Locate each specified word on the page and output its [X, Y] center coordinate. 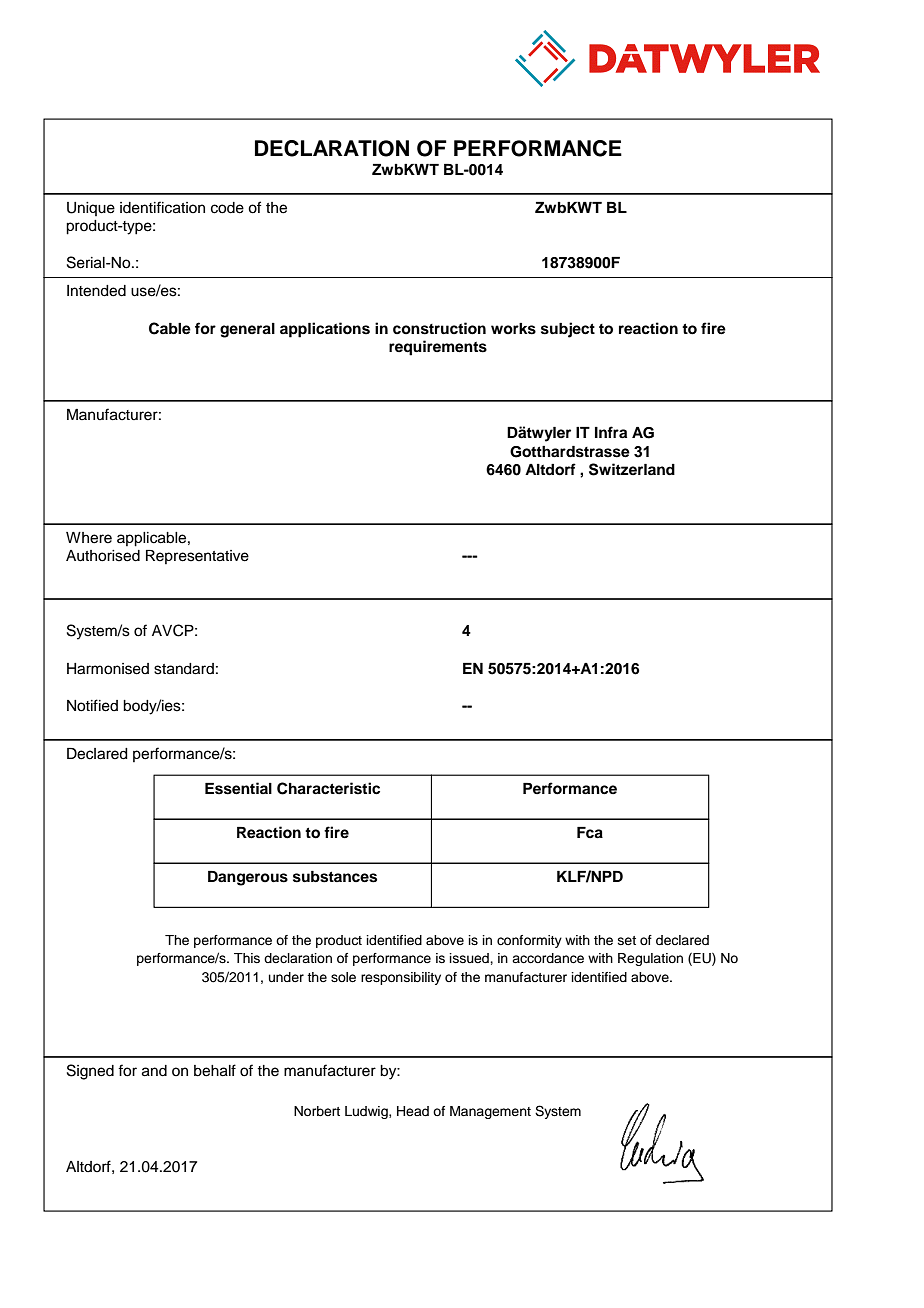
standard [184, 669]
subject [568, 330]
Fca [590, 833]
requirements [438, 348]
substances [335, 877]
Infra [611, 432]
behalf [215, 1070]
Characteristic [328, 788]
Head [413, 1111]
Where [89, 538]
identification [162, 207]
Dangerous [248, 878]
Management [490, 1112]
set [627, 940]
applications [325, 330]
